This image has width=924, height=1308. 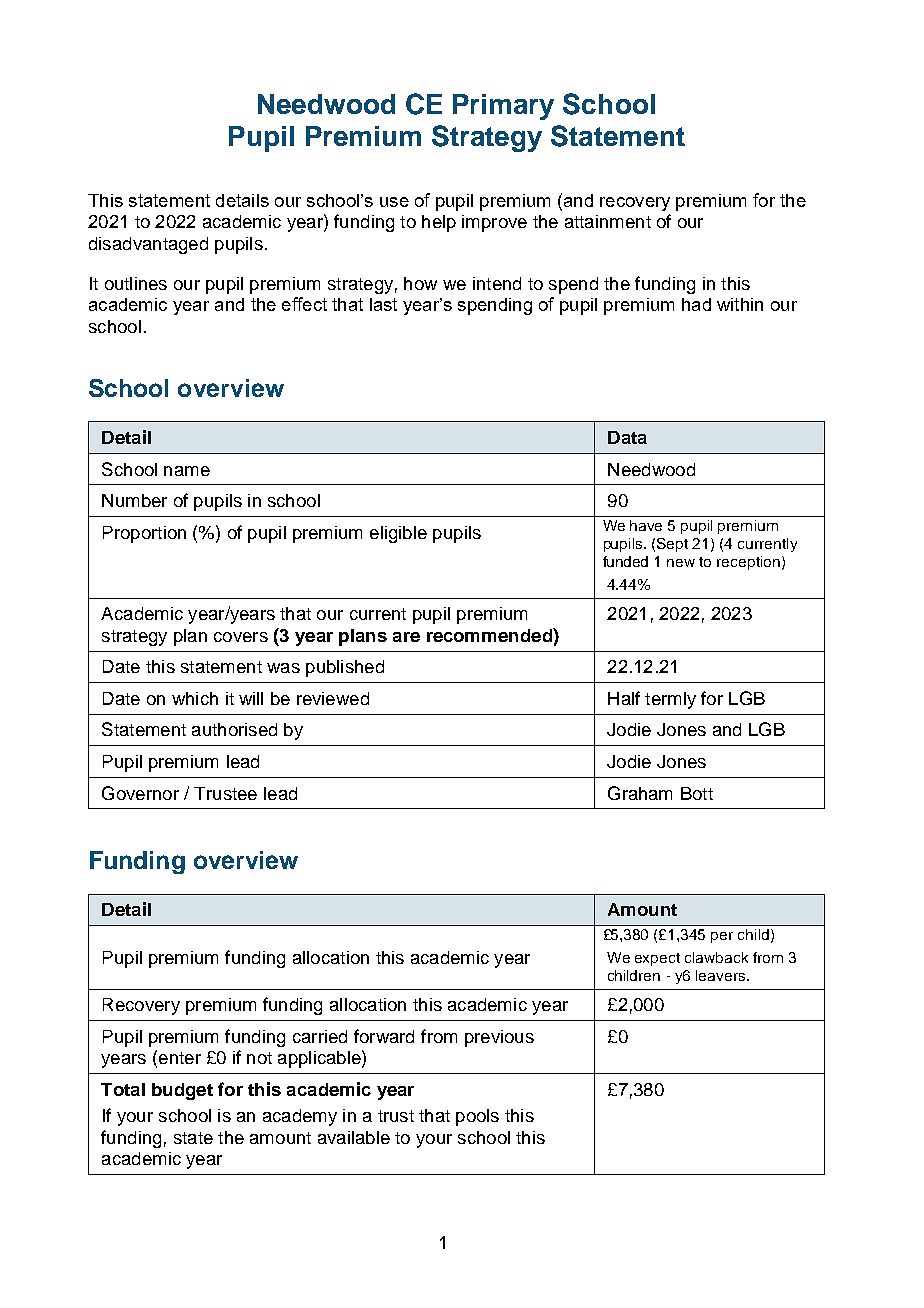 I want to click on disadvantaged, so click(x=148, y=245).
